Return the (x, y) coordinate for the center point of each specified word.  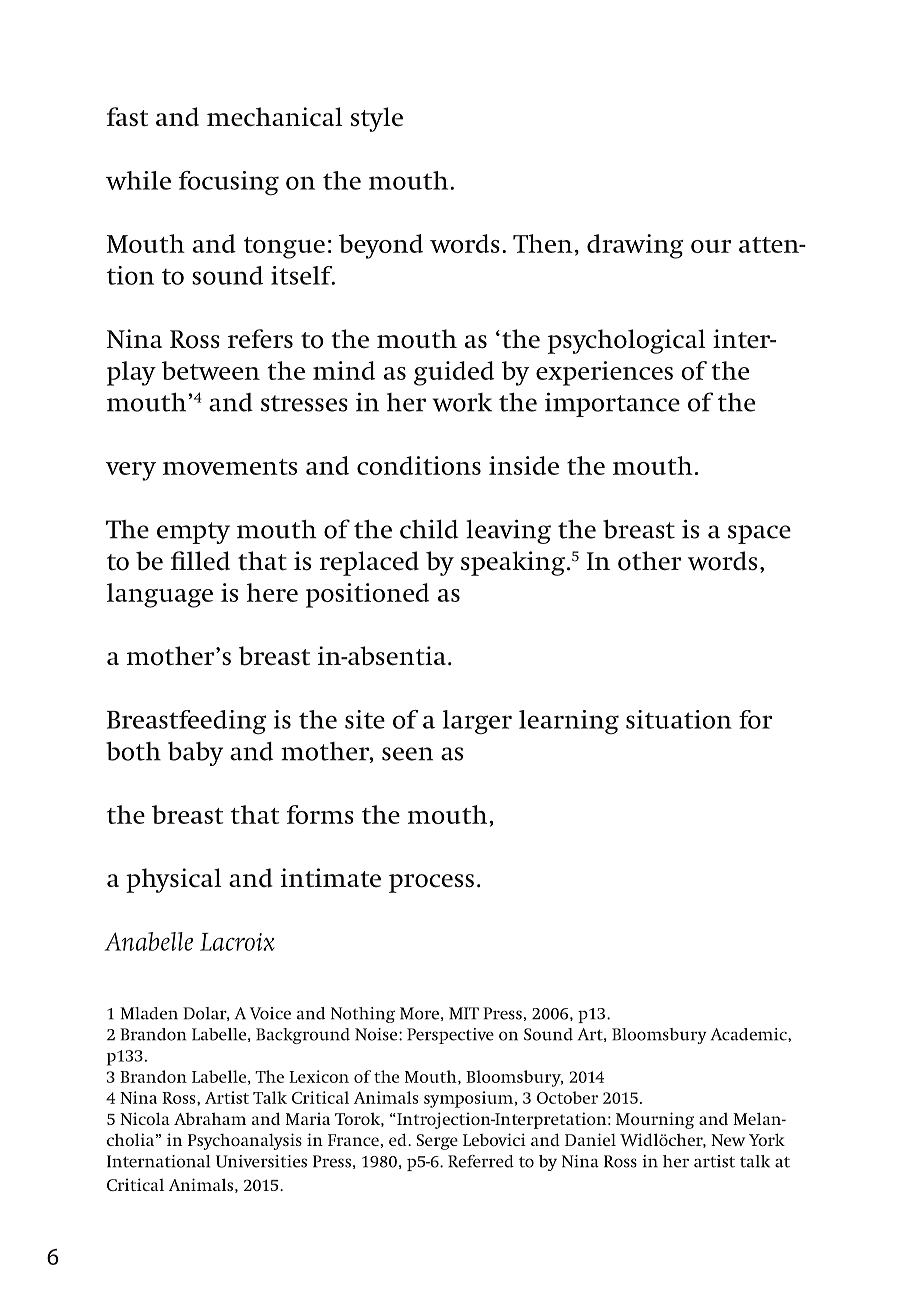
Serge (437, 1142)
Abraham (210, 1118)
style (377, 119)
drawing (635, 246)
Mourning (655, 1120)
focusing (229, 183)
